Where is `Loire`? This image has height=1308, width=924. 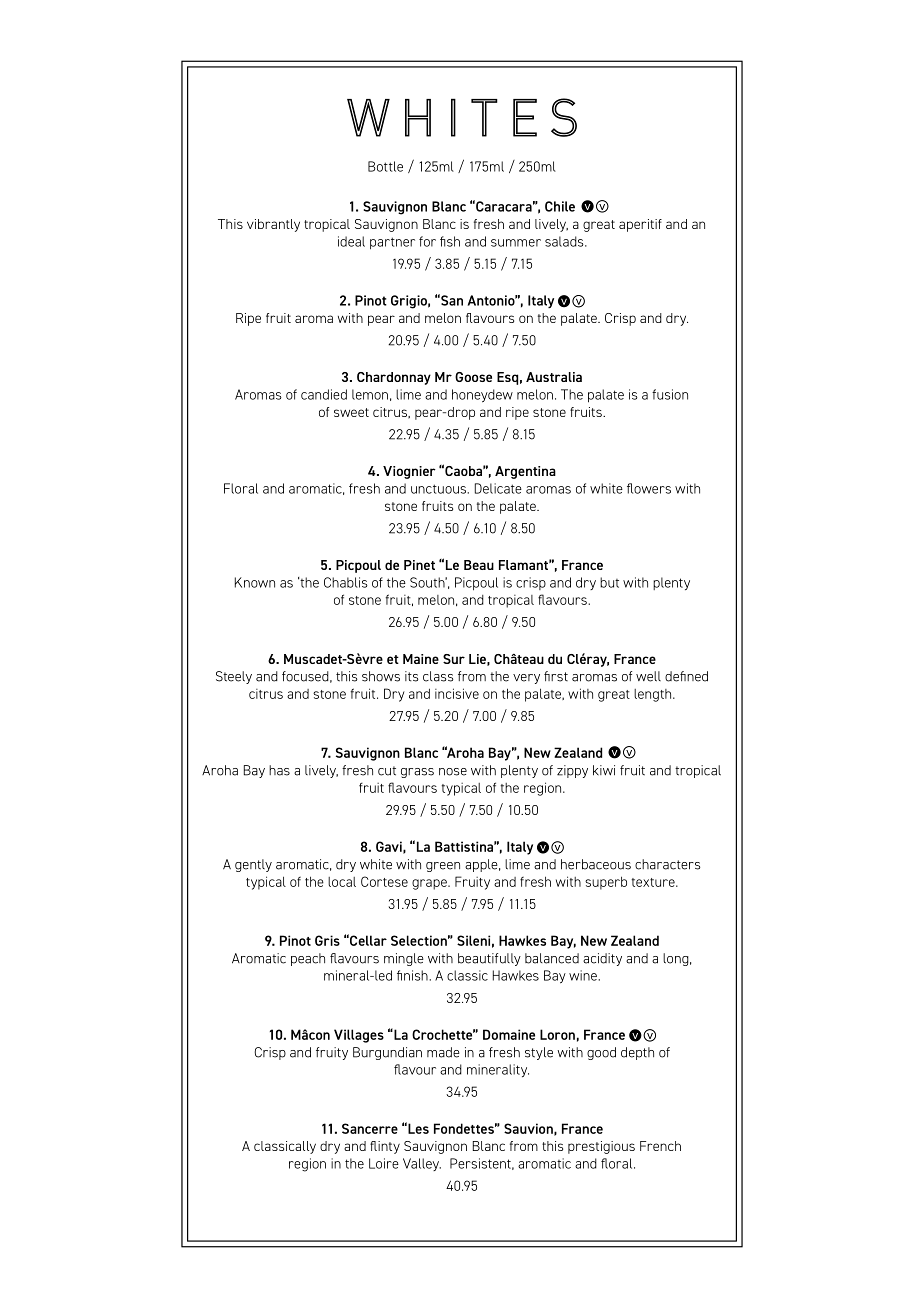
Loire is located at coordinates (384, 1163).
